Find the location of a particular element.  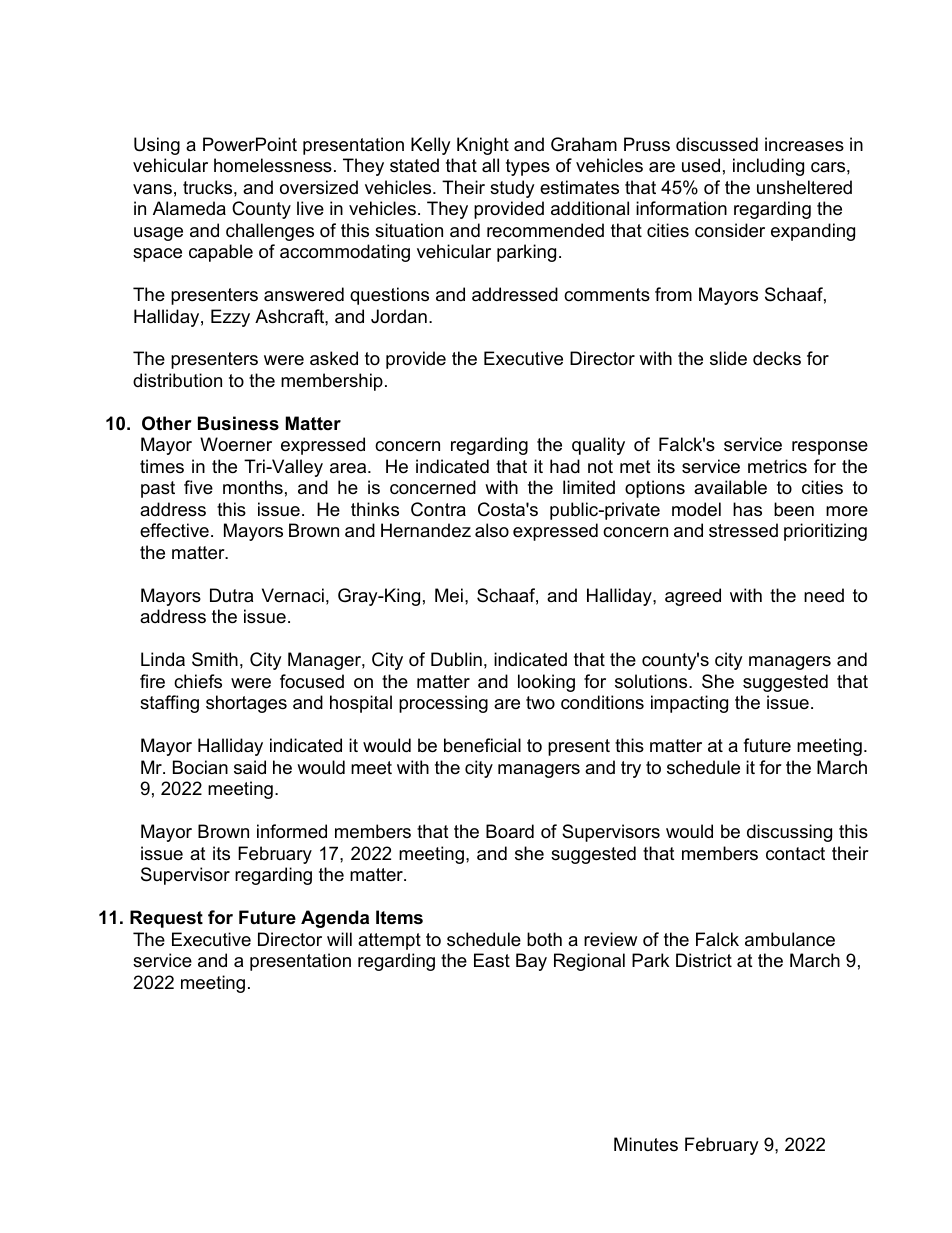

including is located at coordinates (768, 167).
